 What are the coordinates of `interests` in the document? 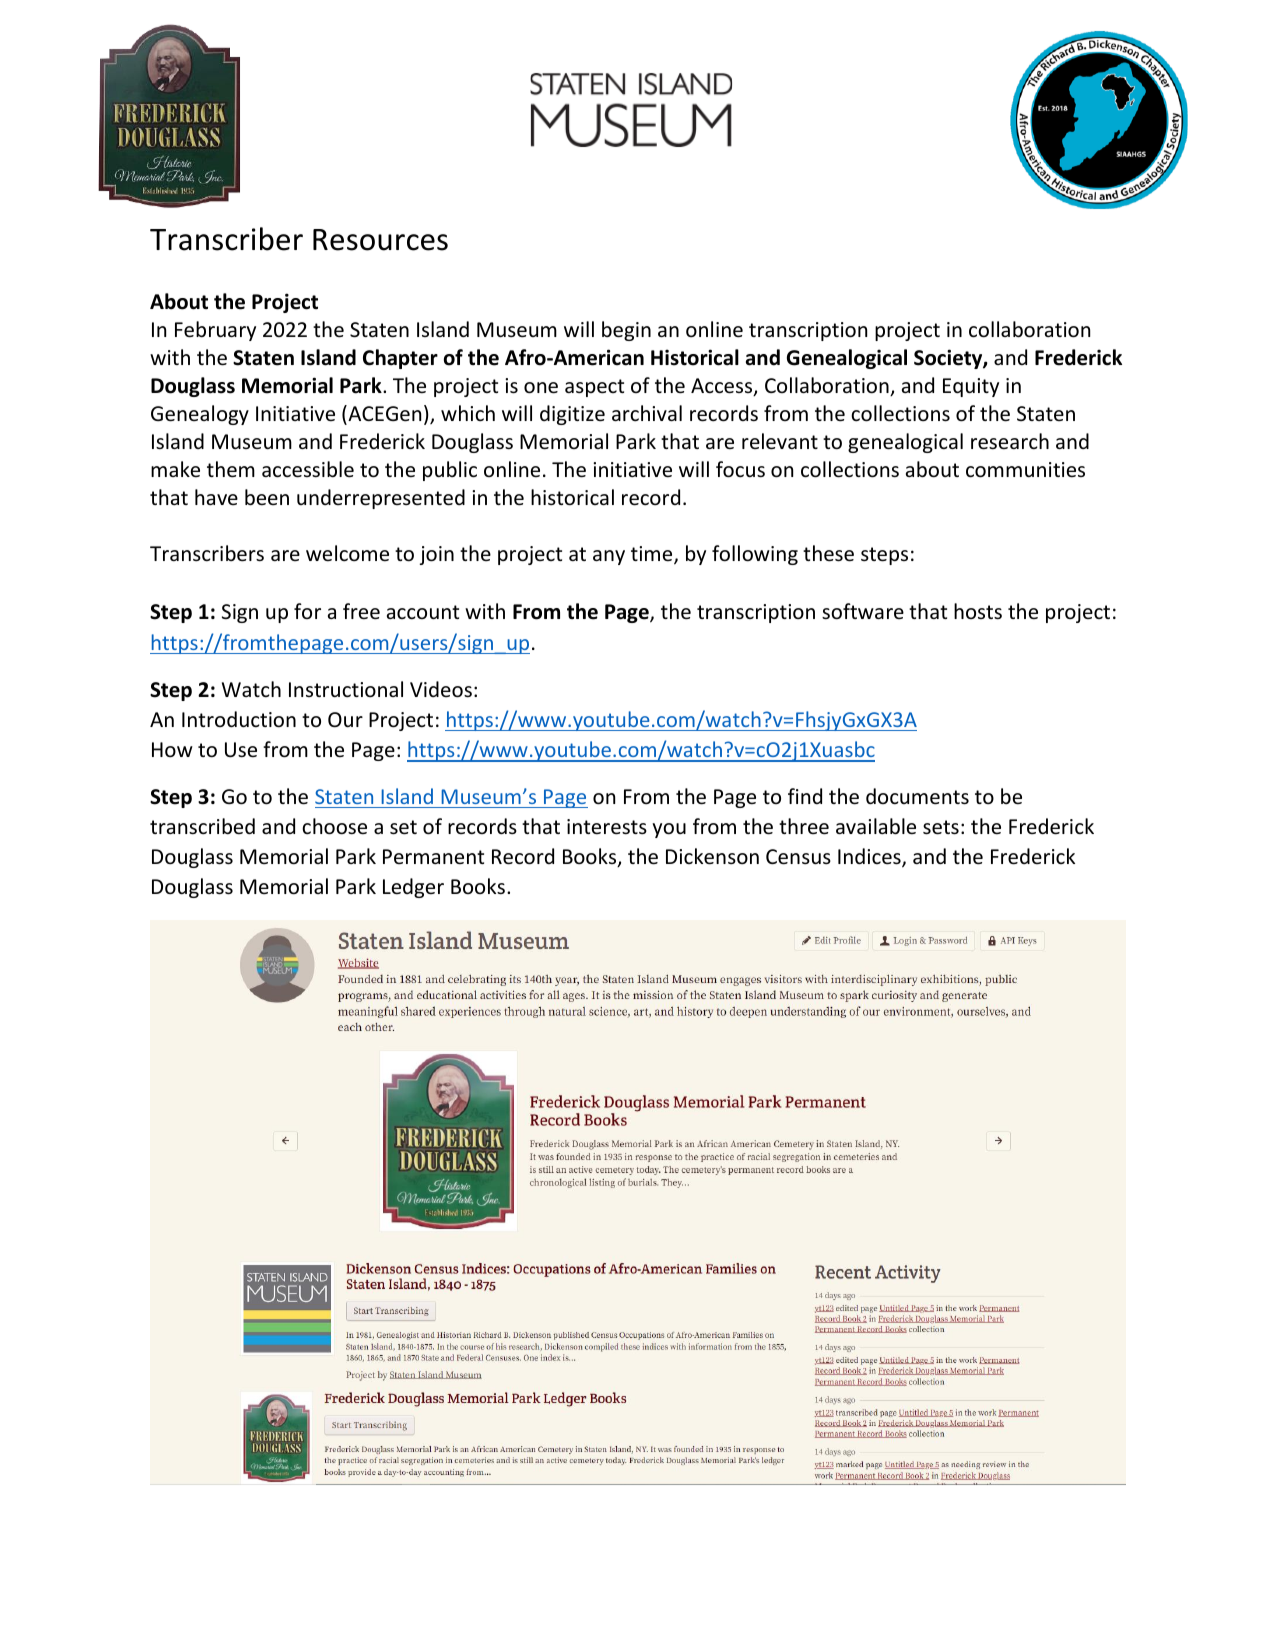 It's located at (607, 827).
